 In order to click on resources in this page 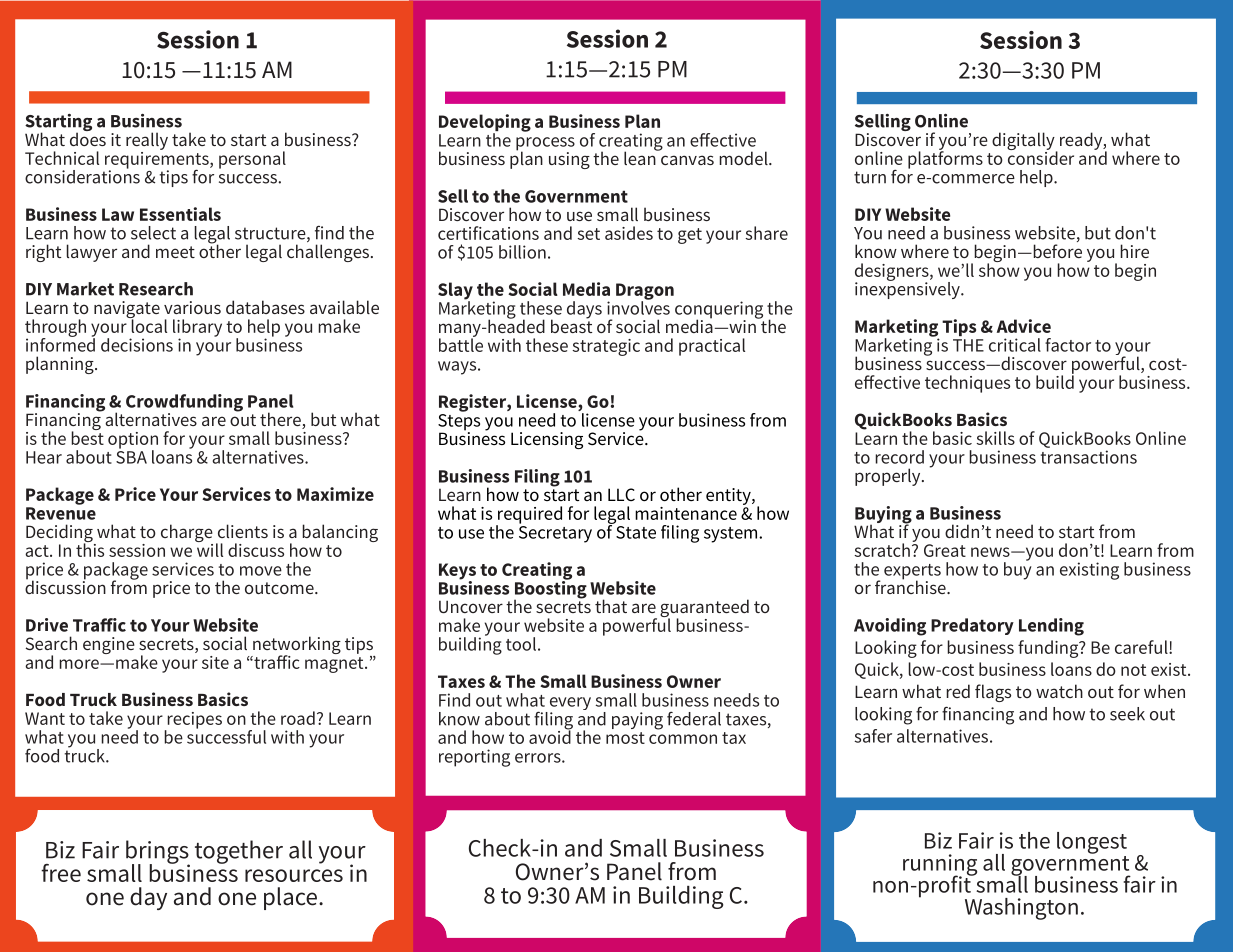, I will do `click(294, 875)`.
